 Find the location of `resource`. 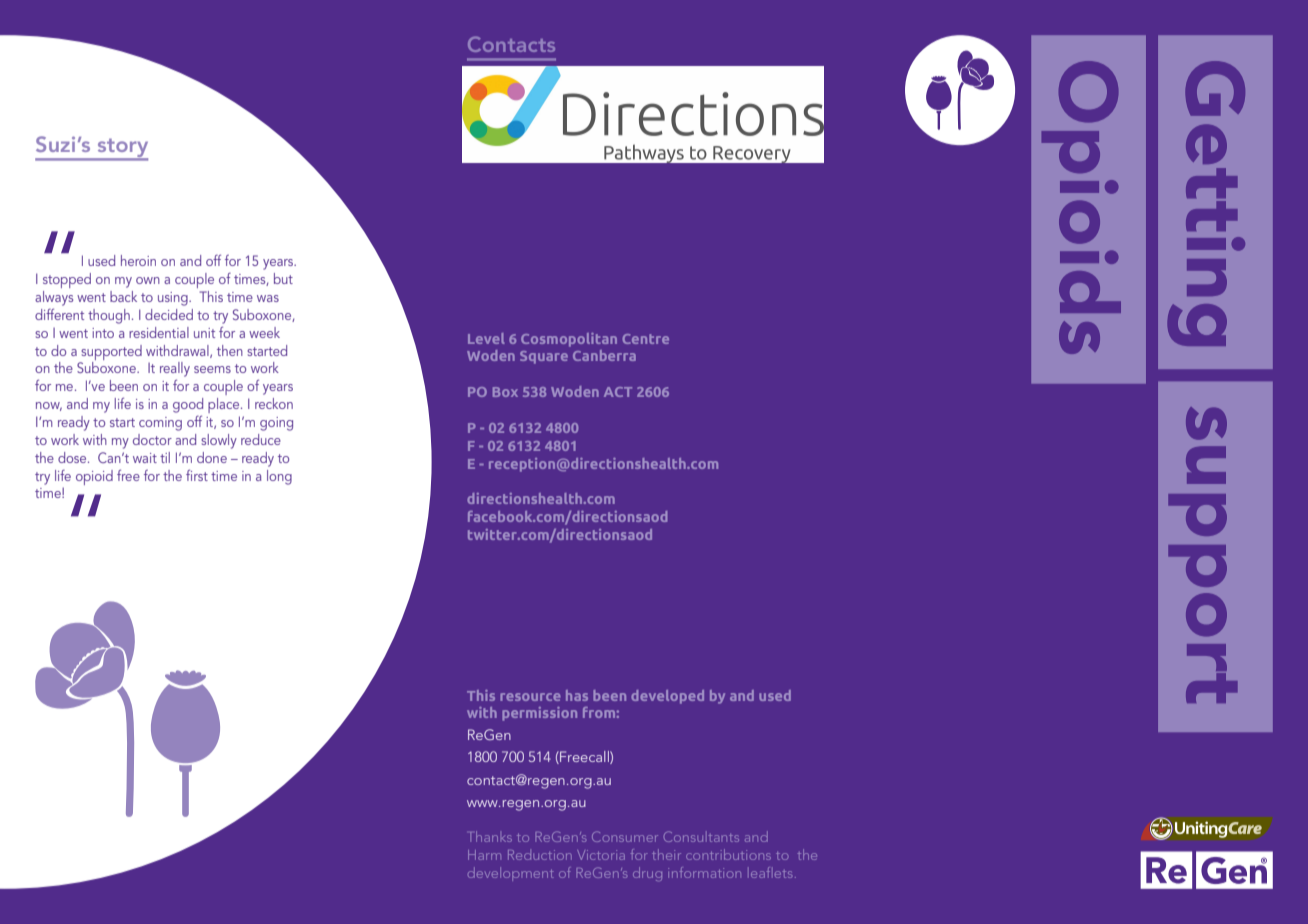

resource is located at coordinates (530, 697).
